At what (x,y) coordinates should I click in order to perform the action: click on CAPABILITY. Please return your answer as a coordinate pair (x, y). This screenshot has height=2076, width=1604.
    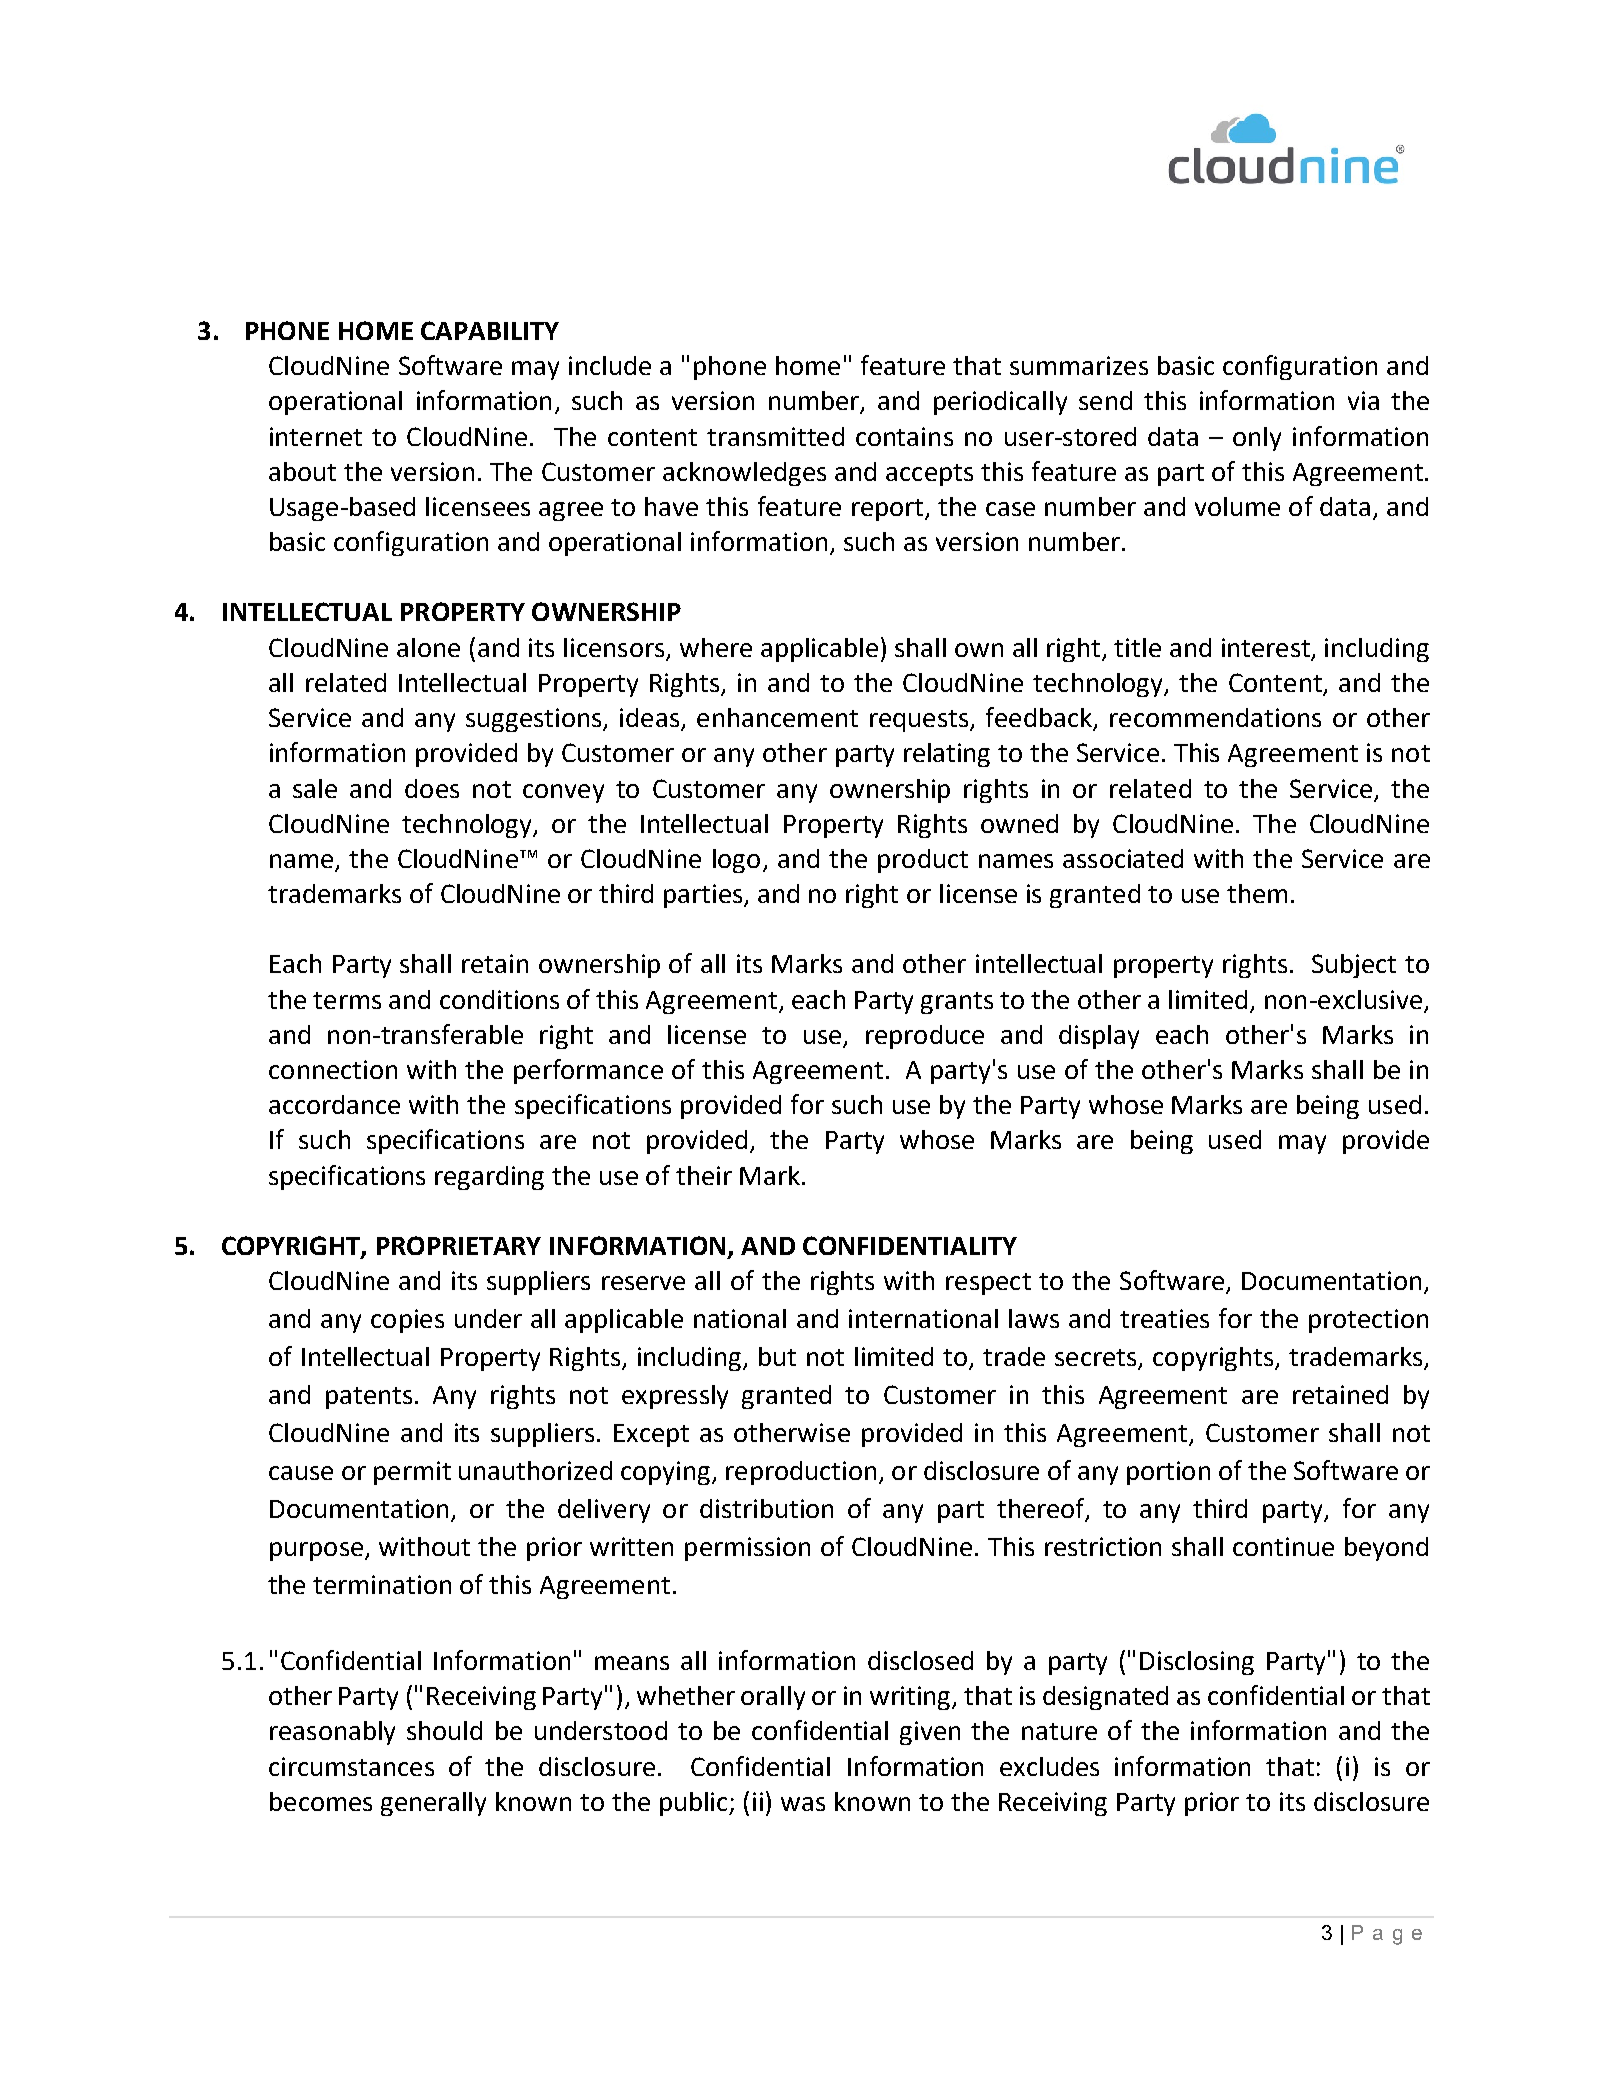
    Looking at the image, I should click on (490, 330).
